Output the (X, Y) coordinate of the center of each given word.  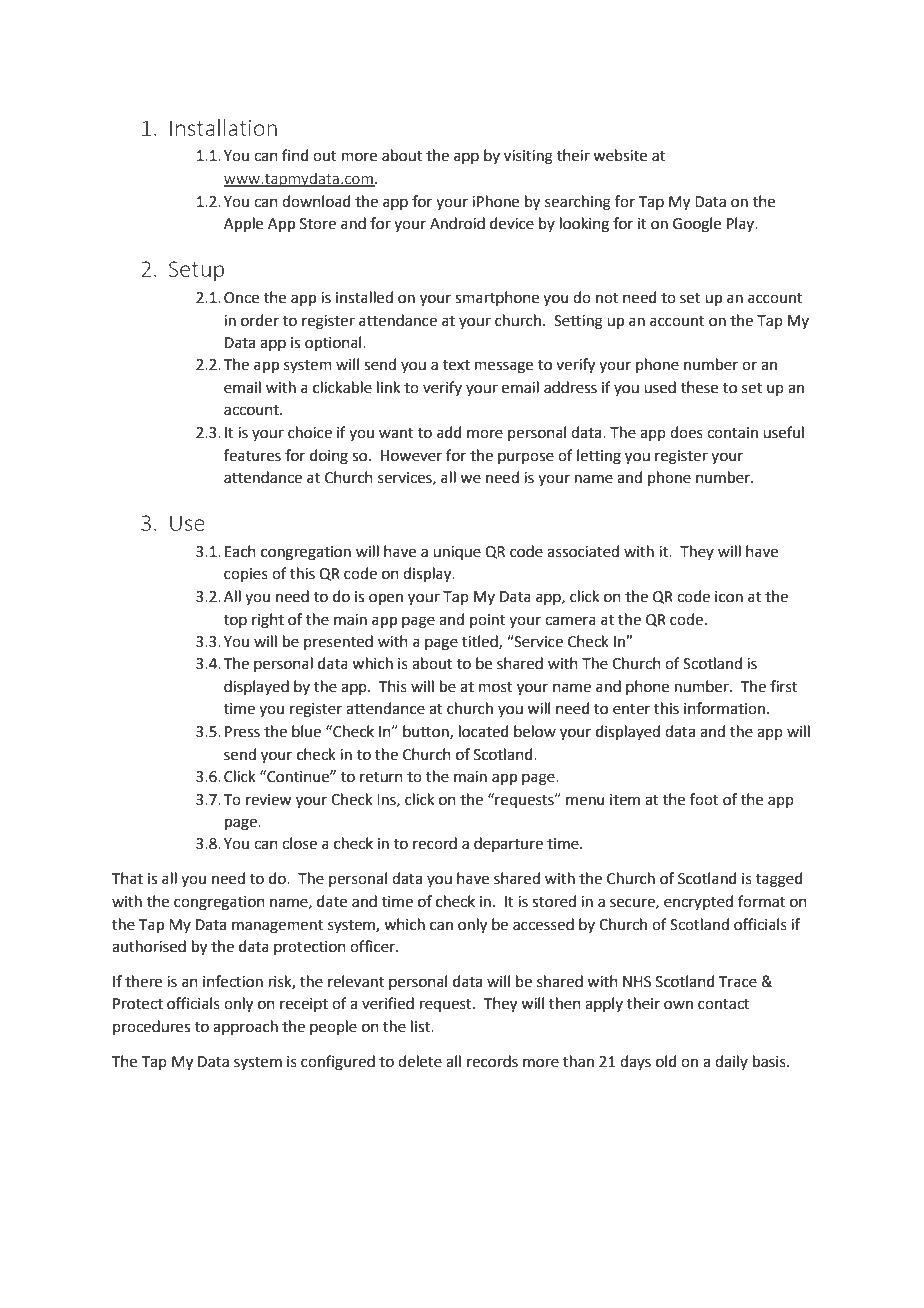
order (260, 320)
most (496, 687)
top (235, 621)
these (699, 387)
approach (245, 1027)
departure (508, 844)
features (252, 455)
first (784, 686)
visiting (528, 157)
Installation (223, 127)
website (620, 155)
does (686, 432)
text (456, 365)
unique (457, 553)
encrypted (698, 902)
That (127, 878)
